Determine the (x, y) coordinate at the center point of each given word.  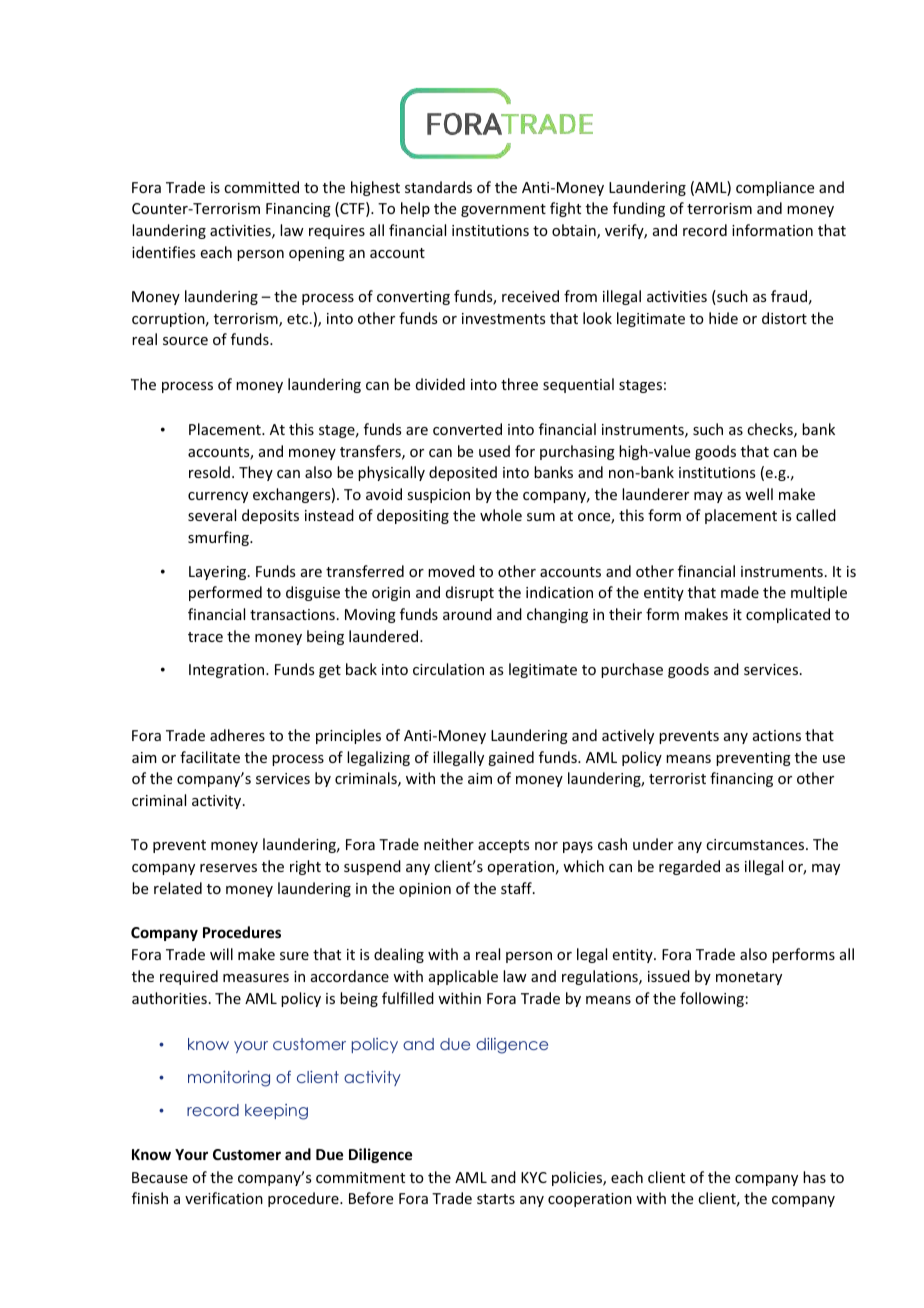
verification (224, 1198)
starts (496, 1199)
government (503, 210)
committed (261, 187)
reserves (228, 868)
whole (501, 515)
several (212, 515)
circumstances (756, 844)
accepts (503, 846)
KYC (534, 1177)
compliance (775, 188)
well (759, 494)
